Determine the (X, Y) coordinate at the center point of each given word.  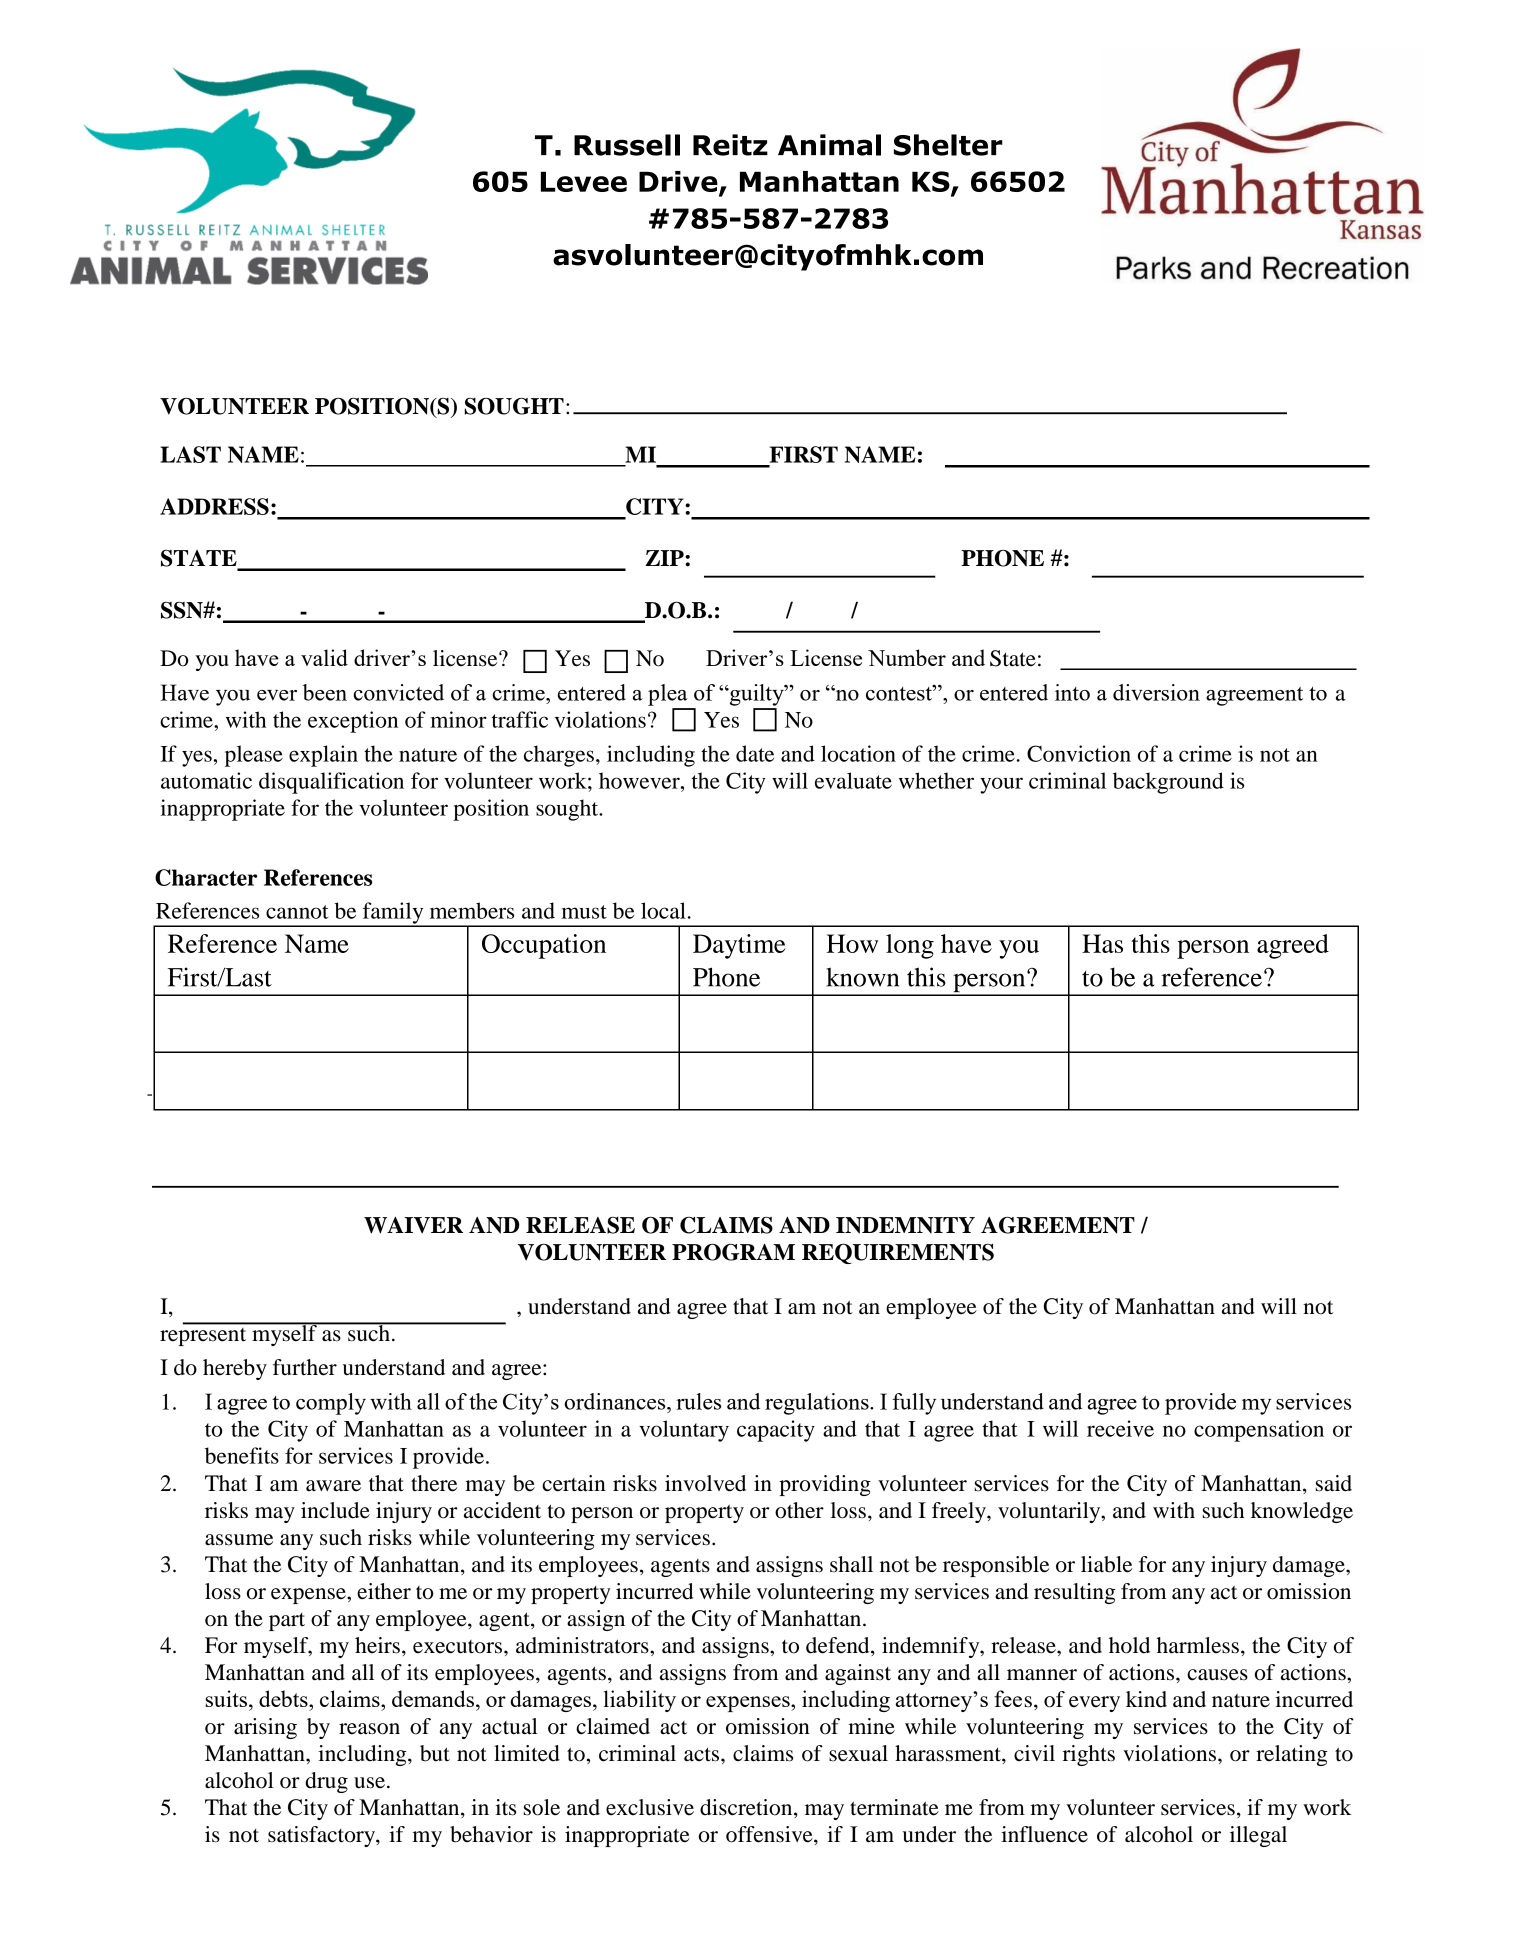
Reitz (730, 145)
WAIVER (413, 1225)
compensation (1259, 1431)
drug (326, 1782)
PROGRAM (733, 1252)
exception (353, 722)
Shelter (948, 145)
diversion (1156, 692)
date (755, 753)
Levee (584, 181)
